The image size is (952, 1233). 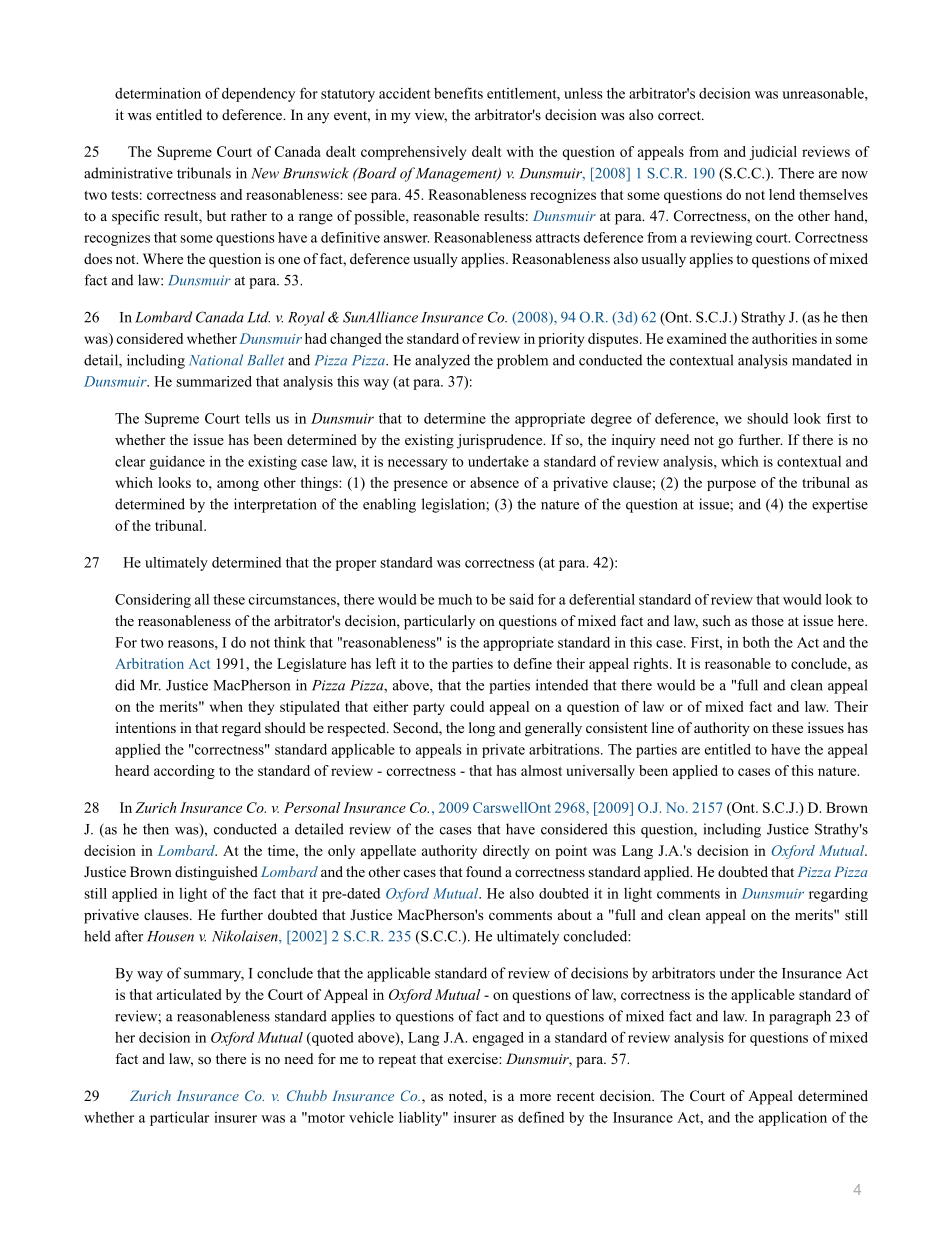 What do you see at coordinates (158, 93) in the image?
I see `determination` at bounding box center [158, 93].
